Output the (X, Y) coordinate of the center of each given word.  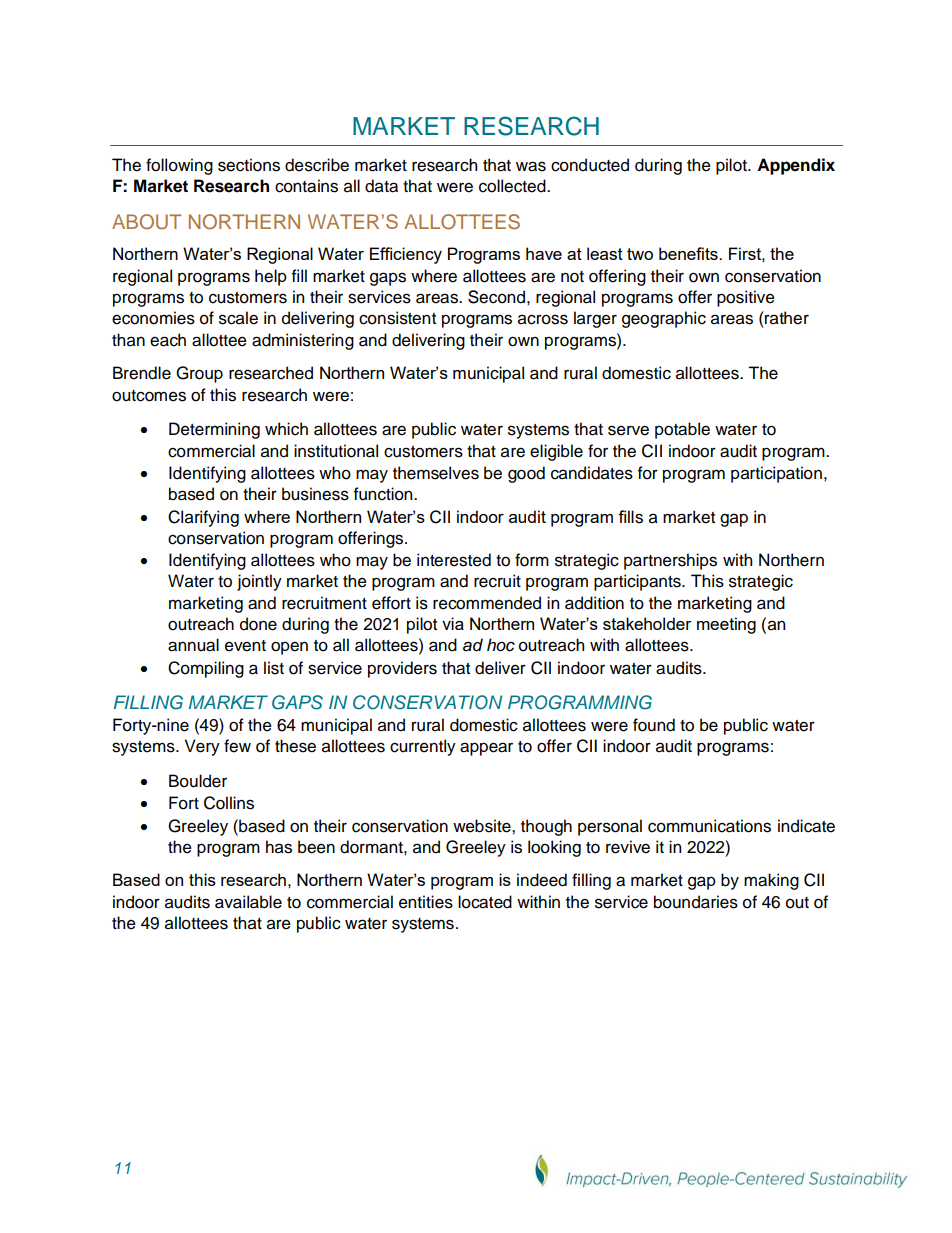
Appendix (796, 166)
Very (202, 747)
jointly (259, 582)
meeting (726, 625)
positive (746, 298)
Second (496, 297)
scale (238, 318)
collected (513, 186)
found (654, 725)
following (179, 166)
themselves (436, 473)
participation (776, 474)
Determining (214, 430)
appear (486, 749)
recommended (487, 603)
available (248, 902)
